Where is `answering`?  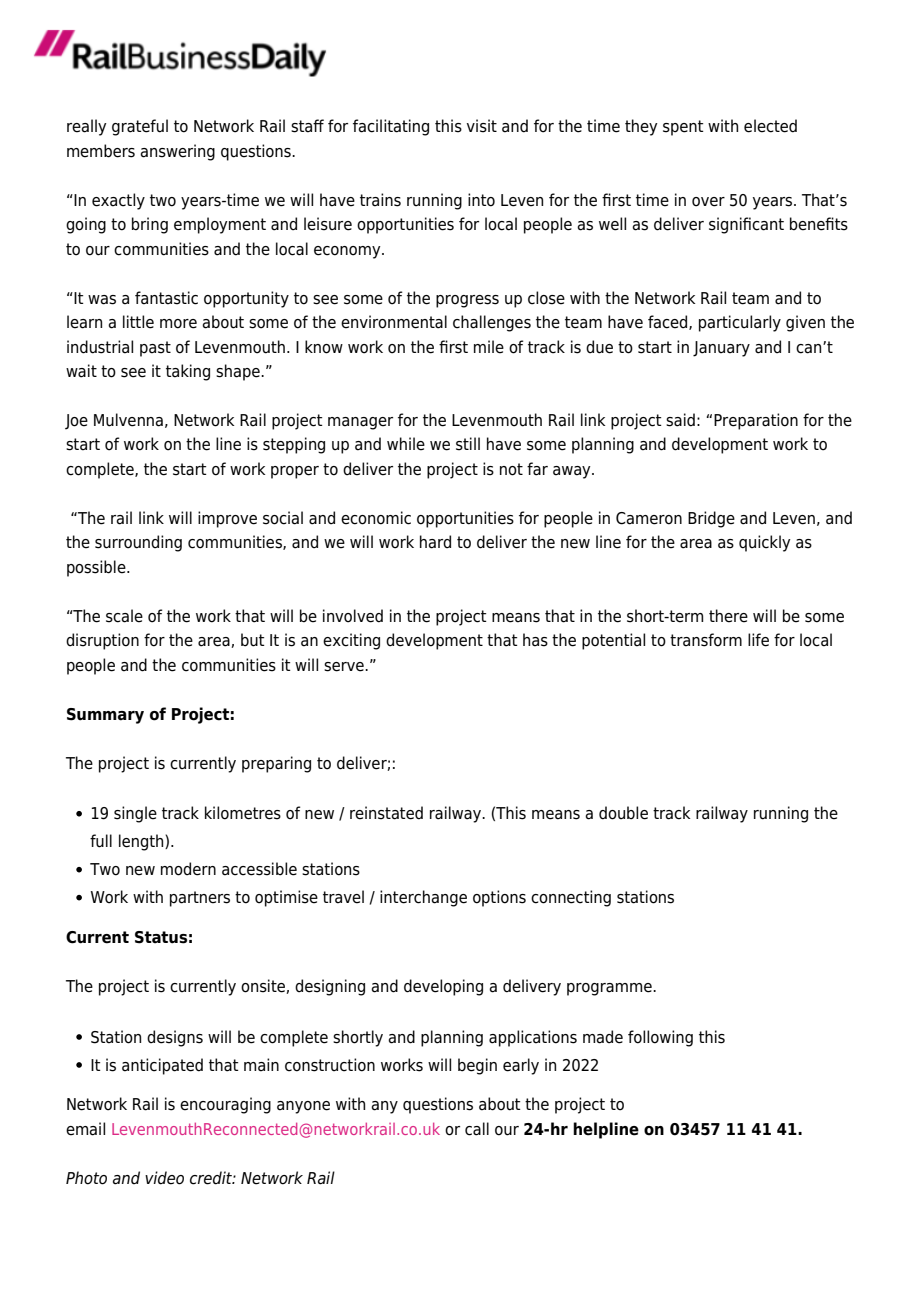 answering is located at coordinates (177, 152).
